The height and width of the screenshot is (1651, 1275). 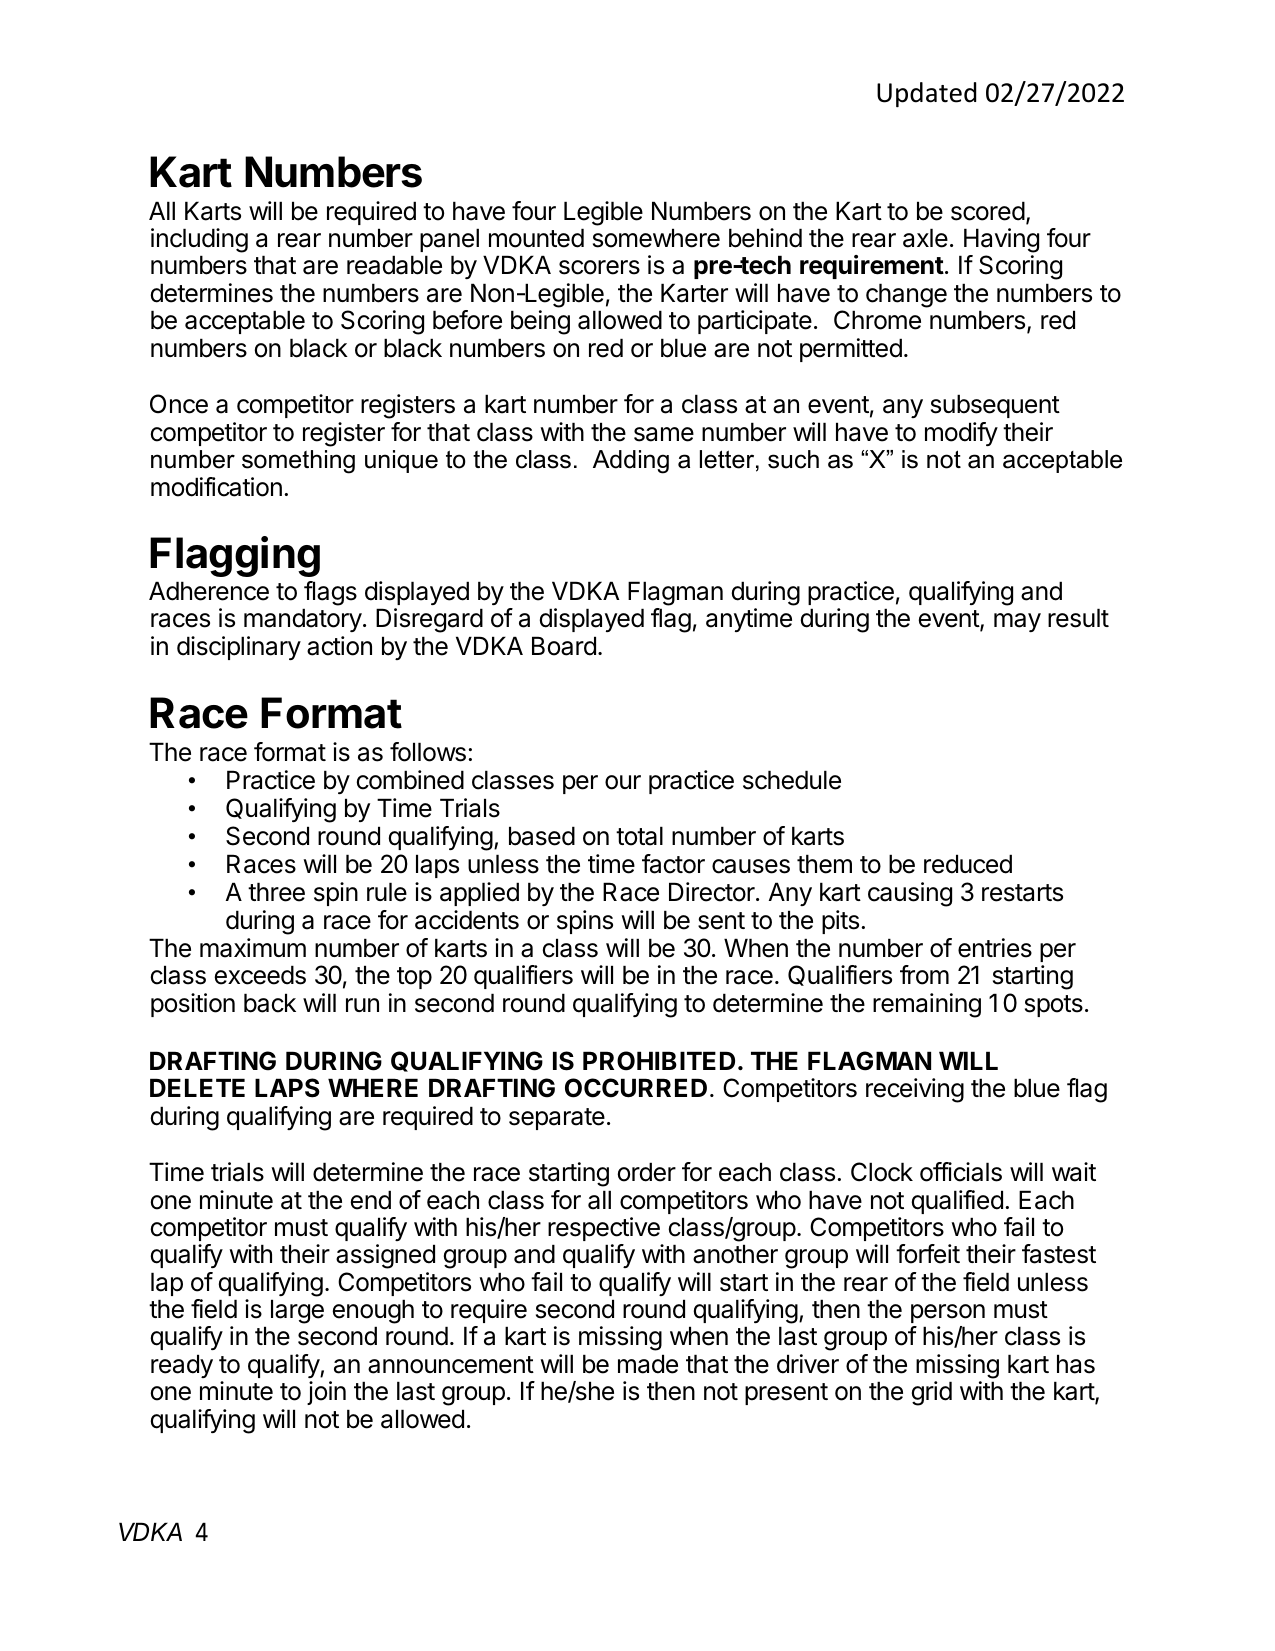 What do you see at coordinates (926, 94) in the screenshot?
I see `Updated` at bounding box center [926, 94].
